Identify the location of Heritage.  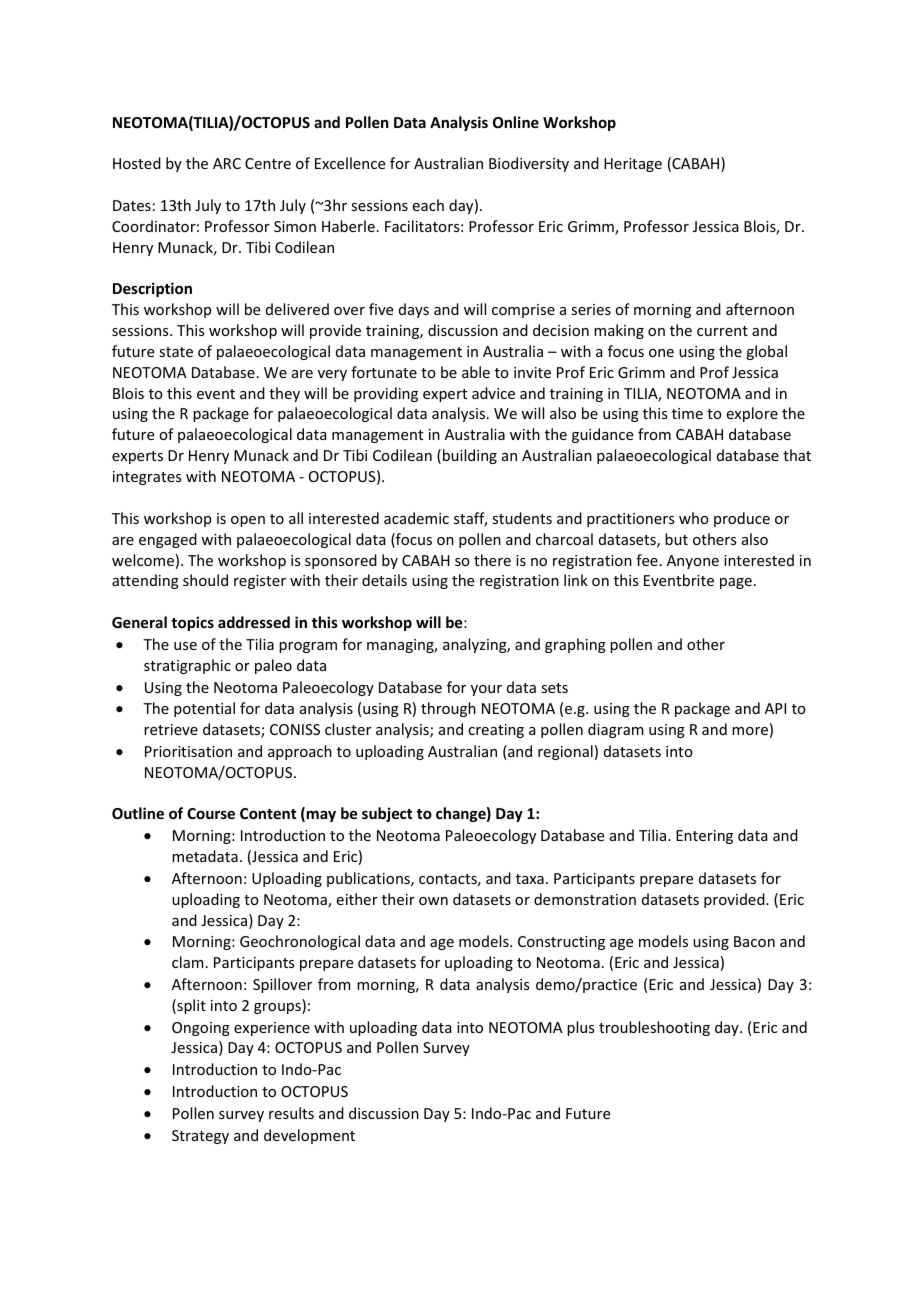
(633, 165).
